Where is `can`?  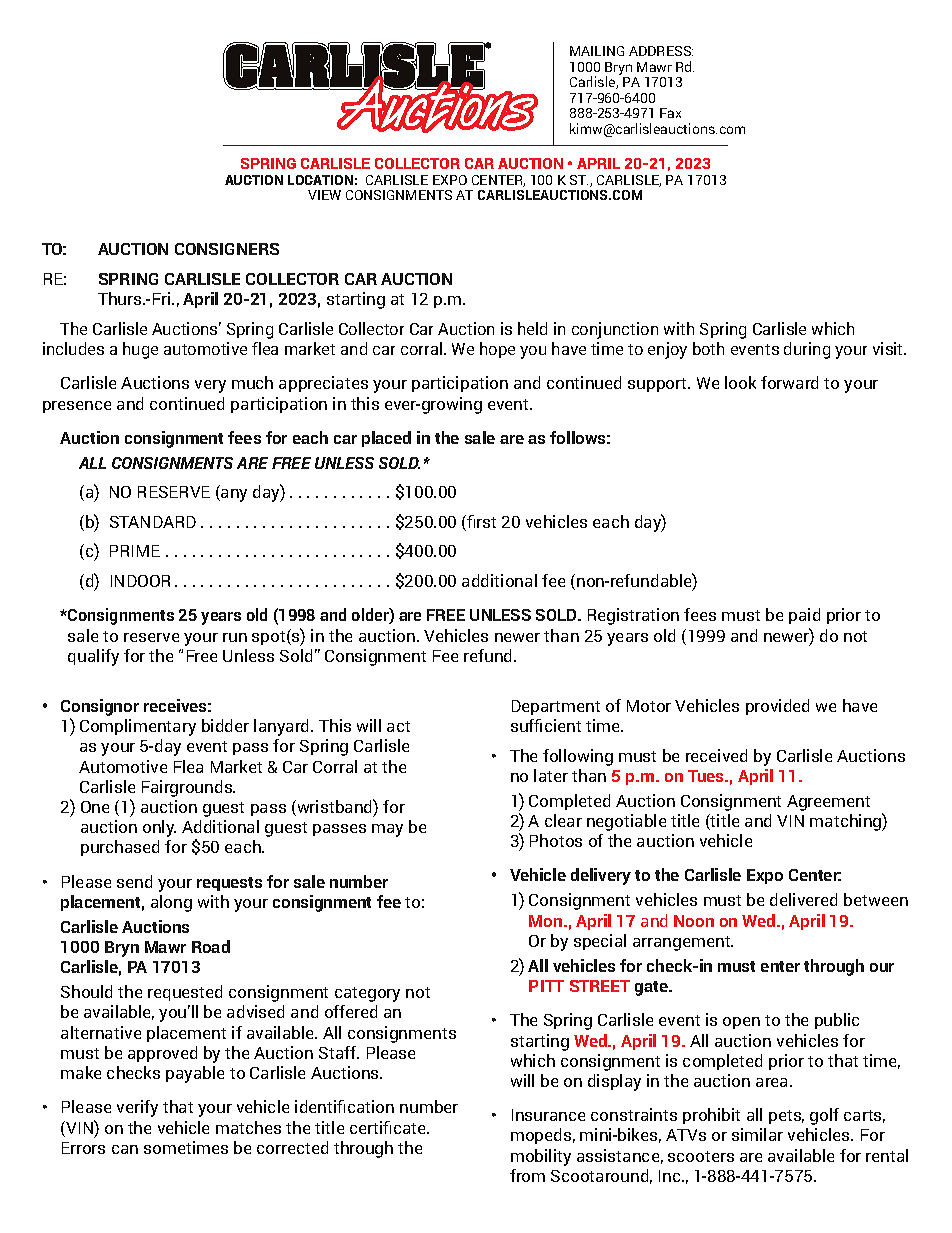 can is located at coordinates (125, 1149).
